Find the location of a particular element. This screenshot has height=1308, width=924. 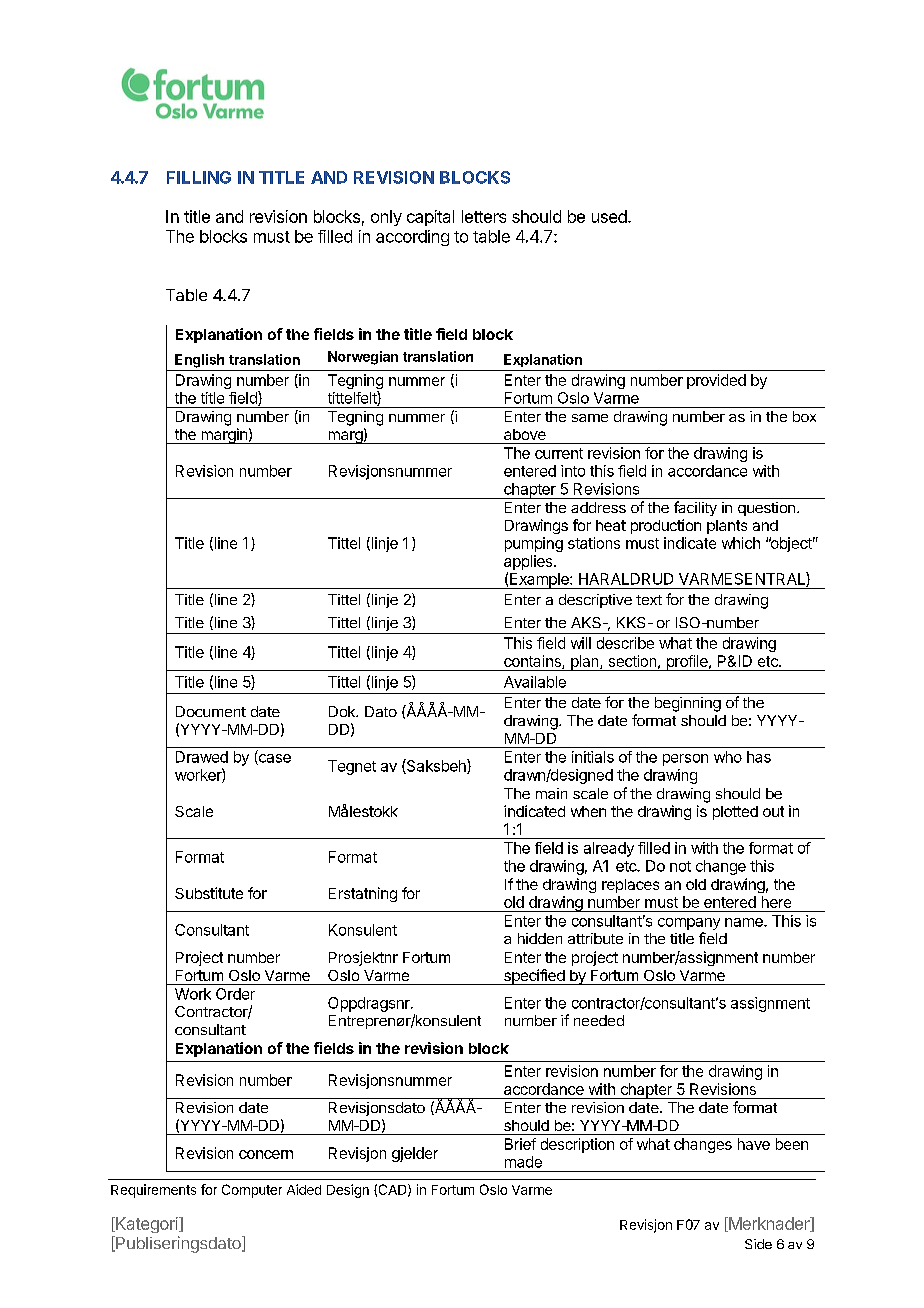

Computer is located at coordinates (252, 1191).
